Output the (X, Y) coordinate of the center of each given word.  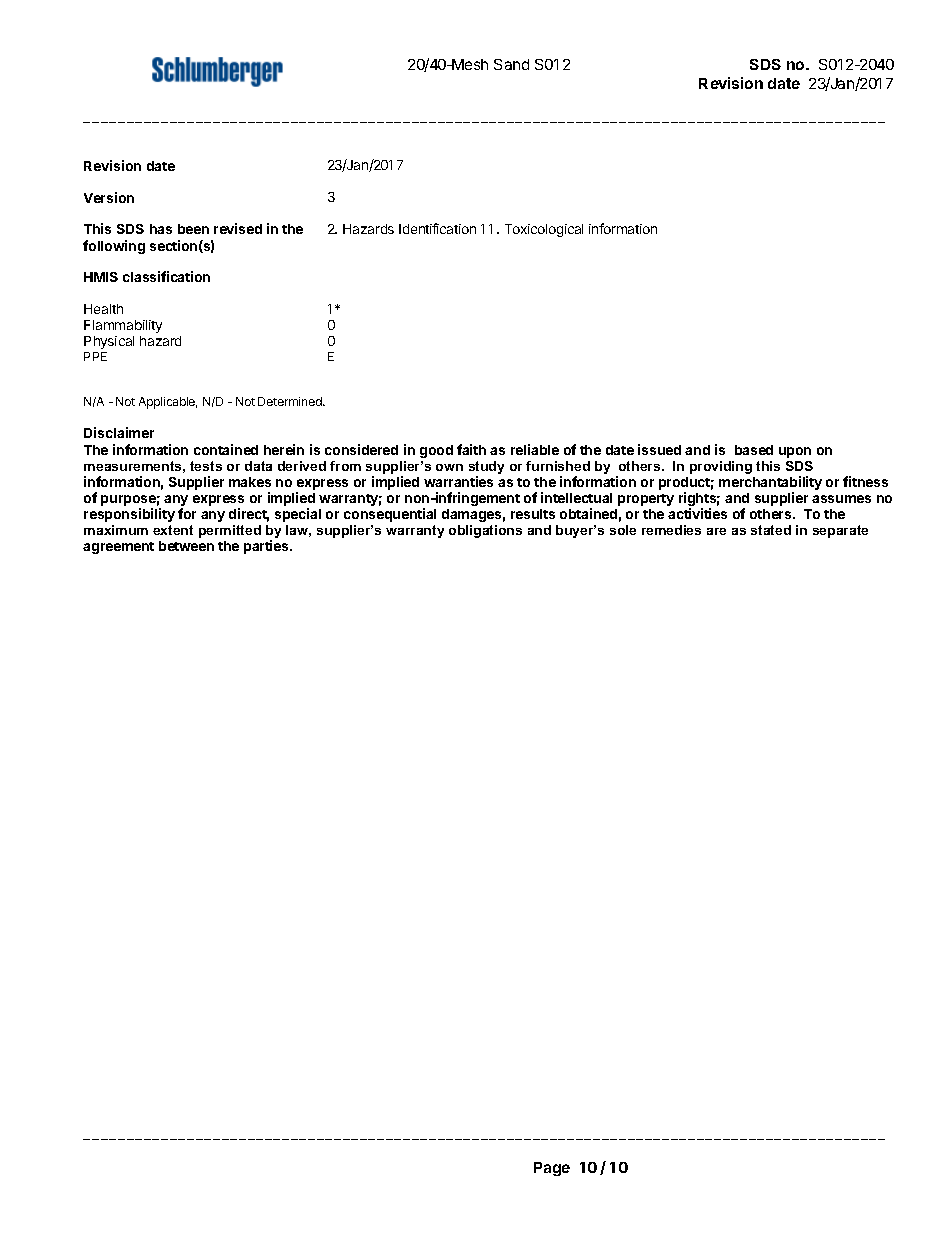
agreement (118, 548)
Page (552, 1169)
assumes (841, 499)
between (186, 546)
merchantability (770, 484)
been (193, 229)
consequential (390, 515)
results (533, 514)
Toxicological (544, 230)
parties (267, 547)
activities (697, 513)
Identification (437, 228)
